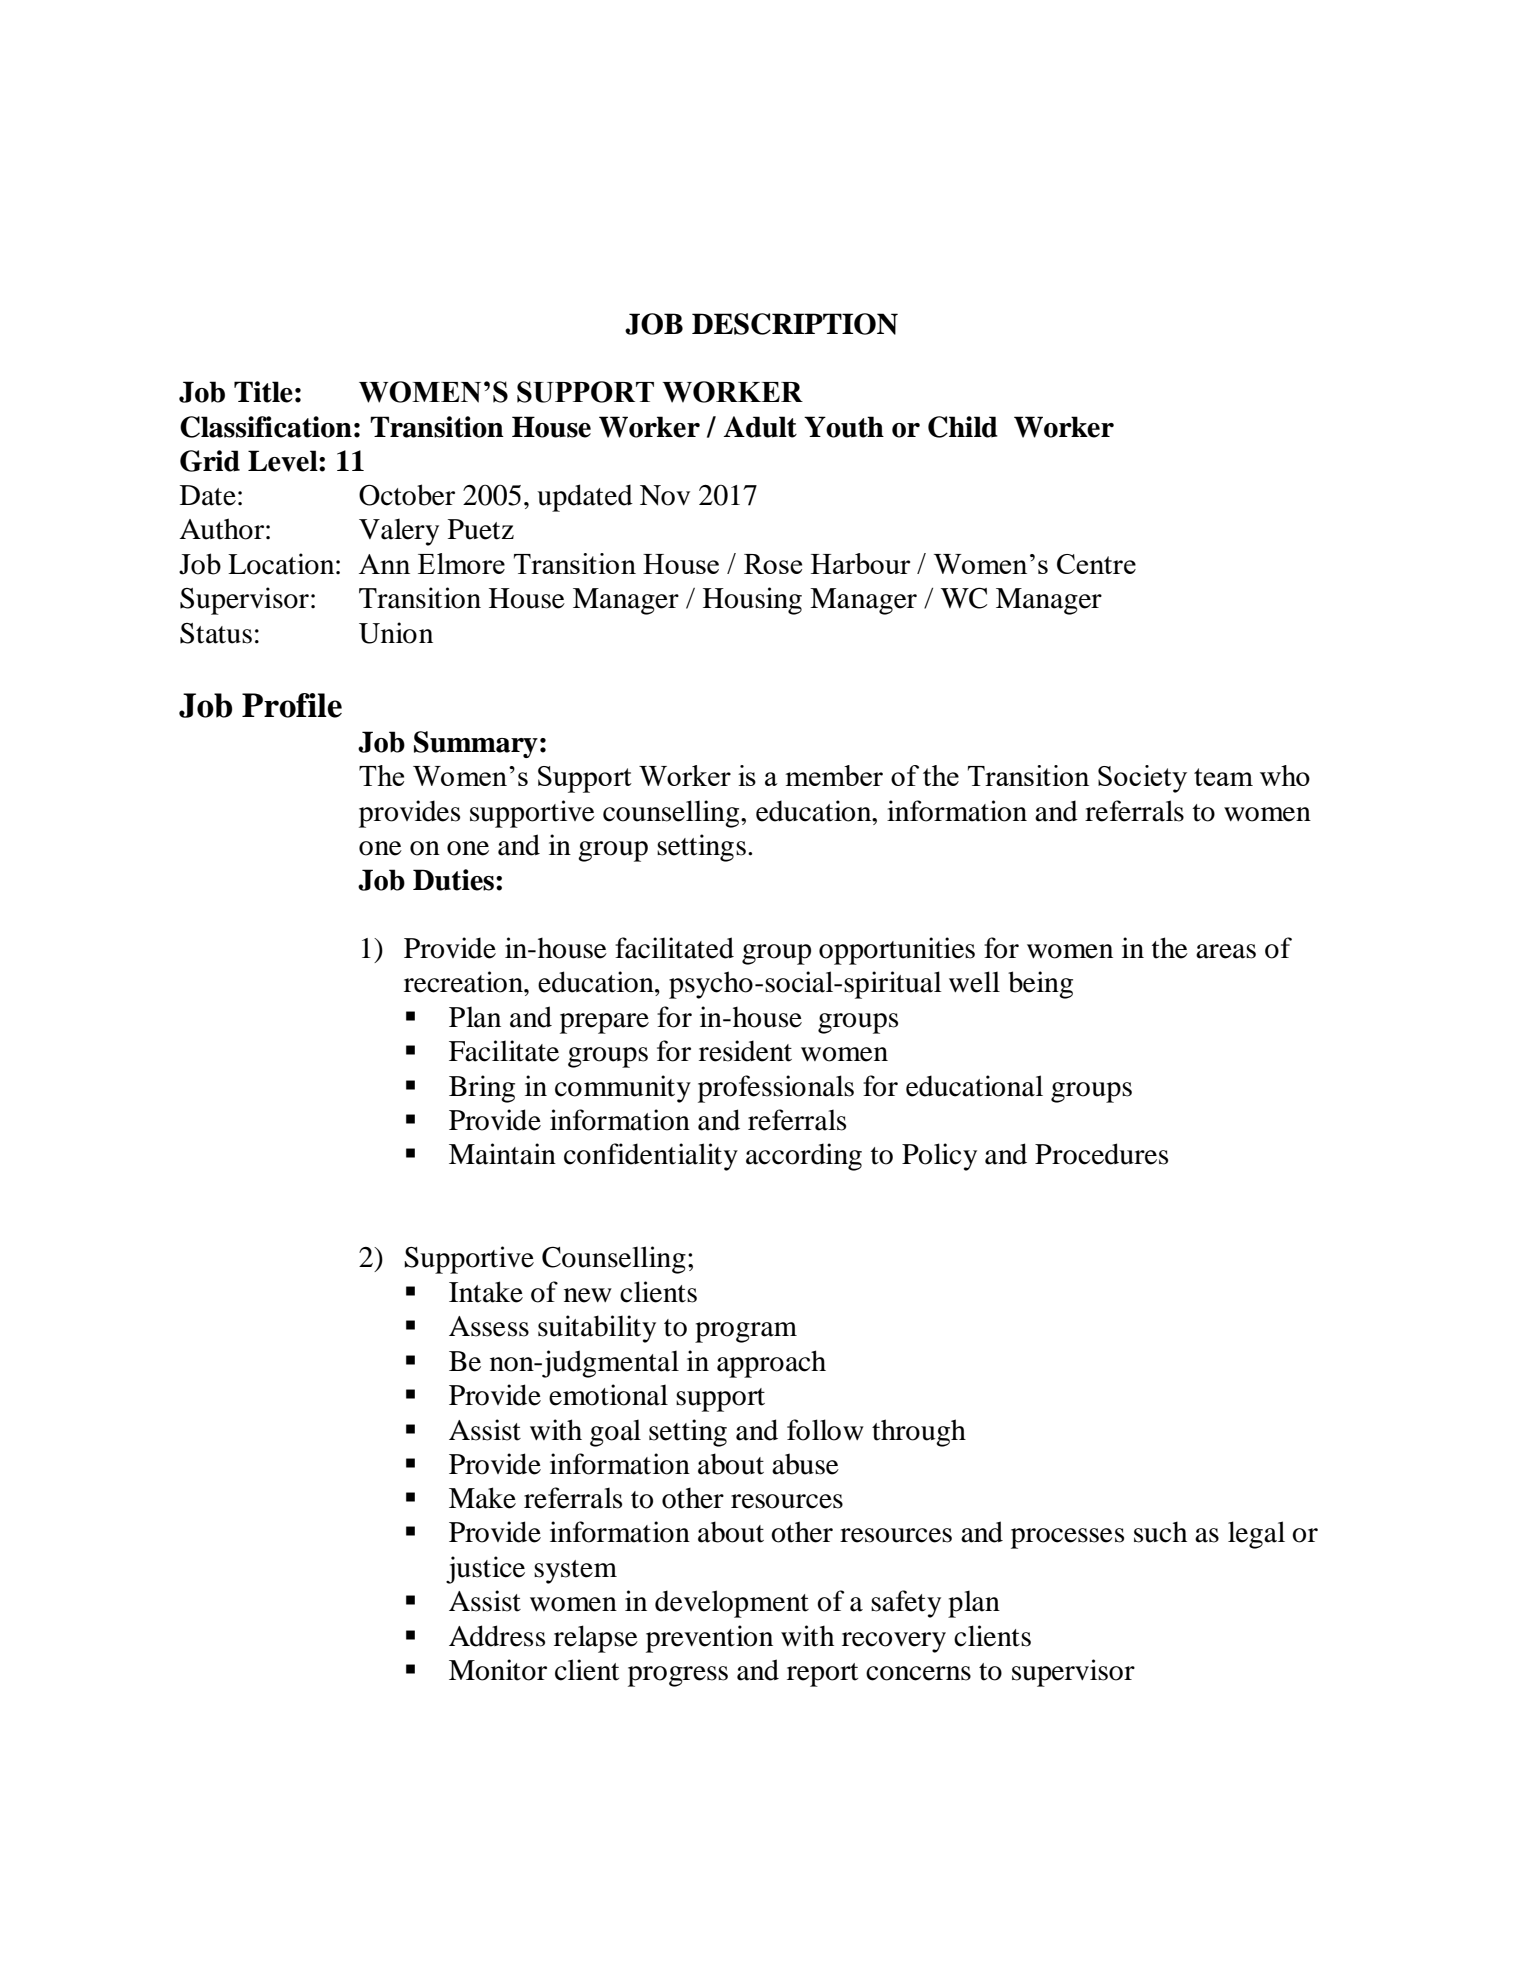  I want to click on recreation, so click(464, 982).
